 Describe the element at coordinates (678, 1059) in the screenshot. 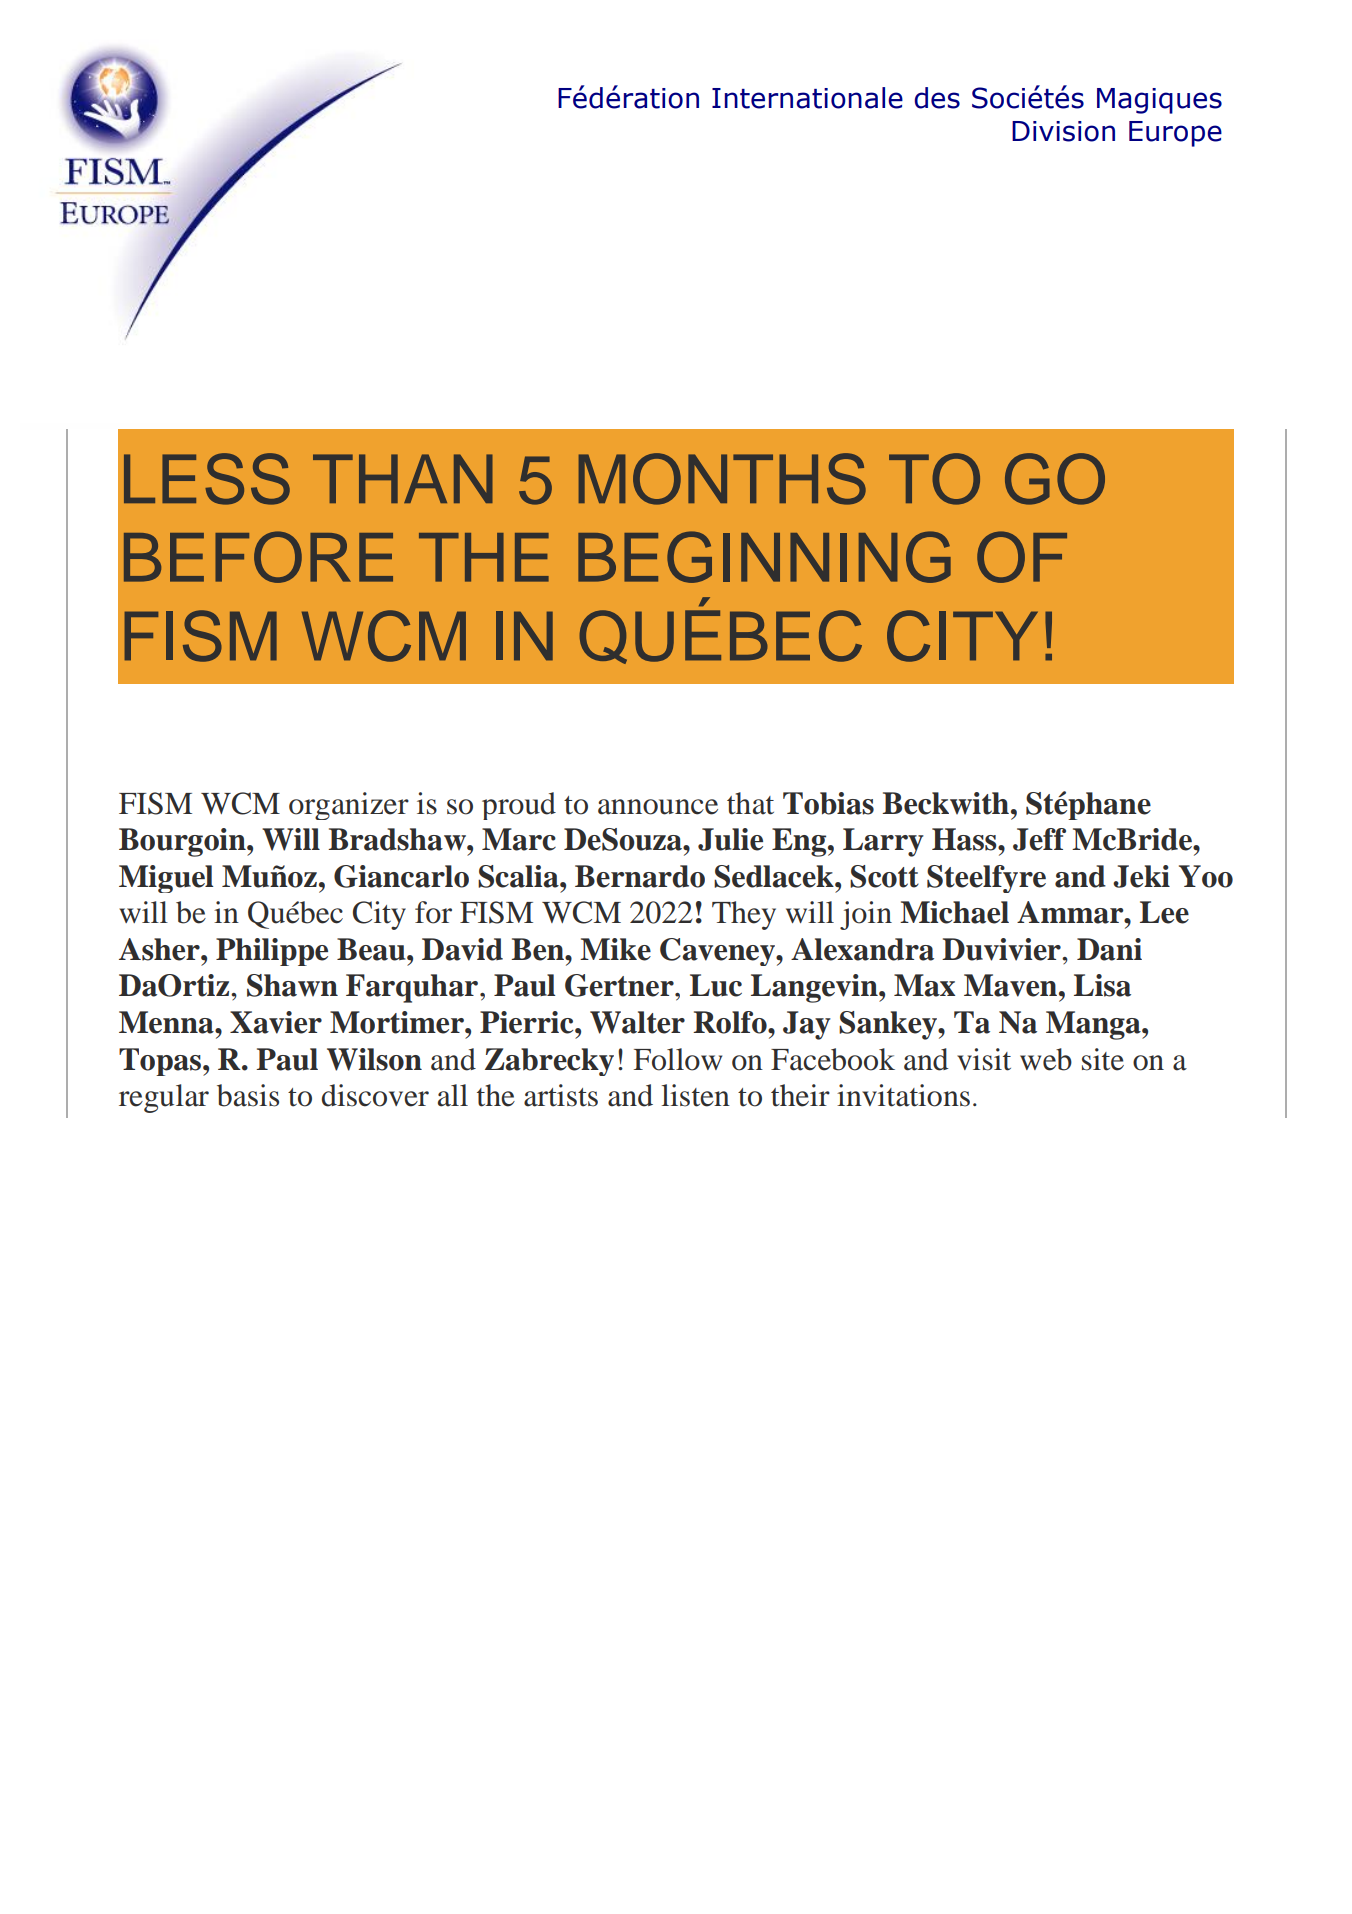

I see `Follow` at that location.
